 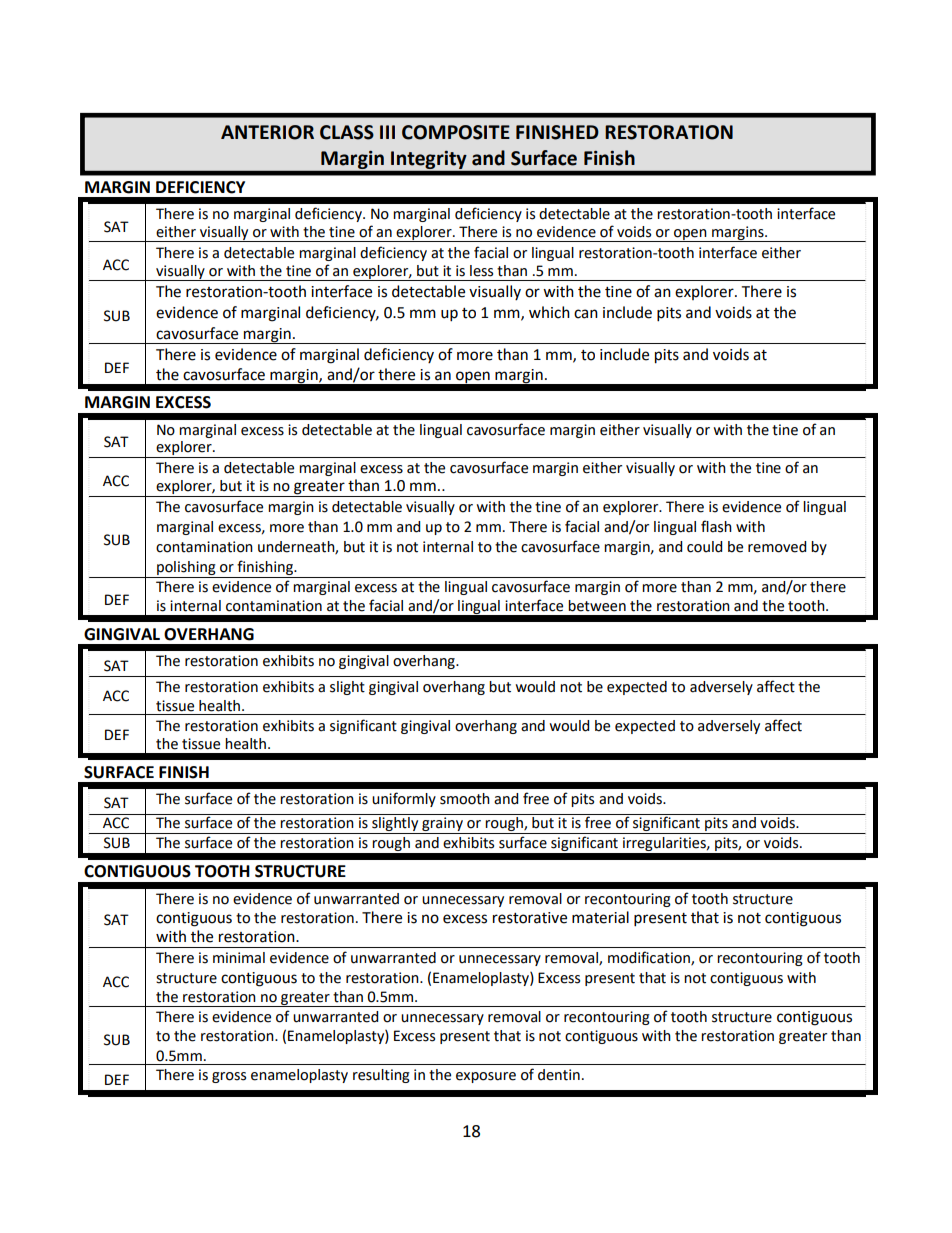 I want to click on exposure, so click(x=486, y=1077).
